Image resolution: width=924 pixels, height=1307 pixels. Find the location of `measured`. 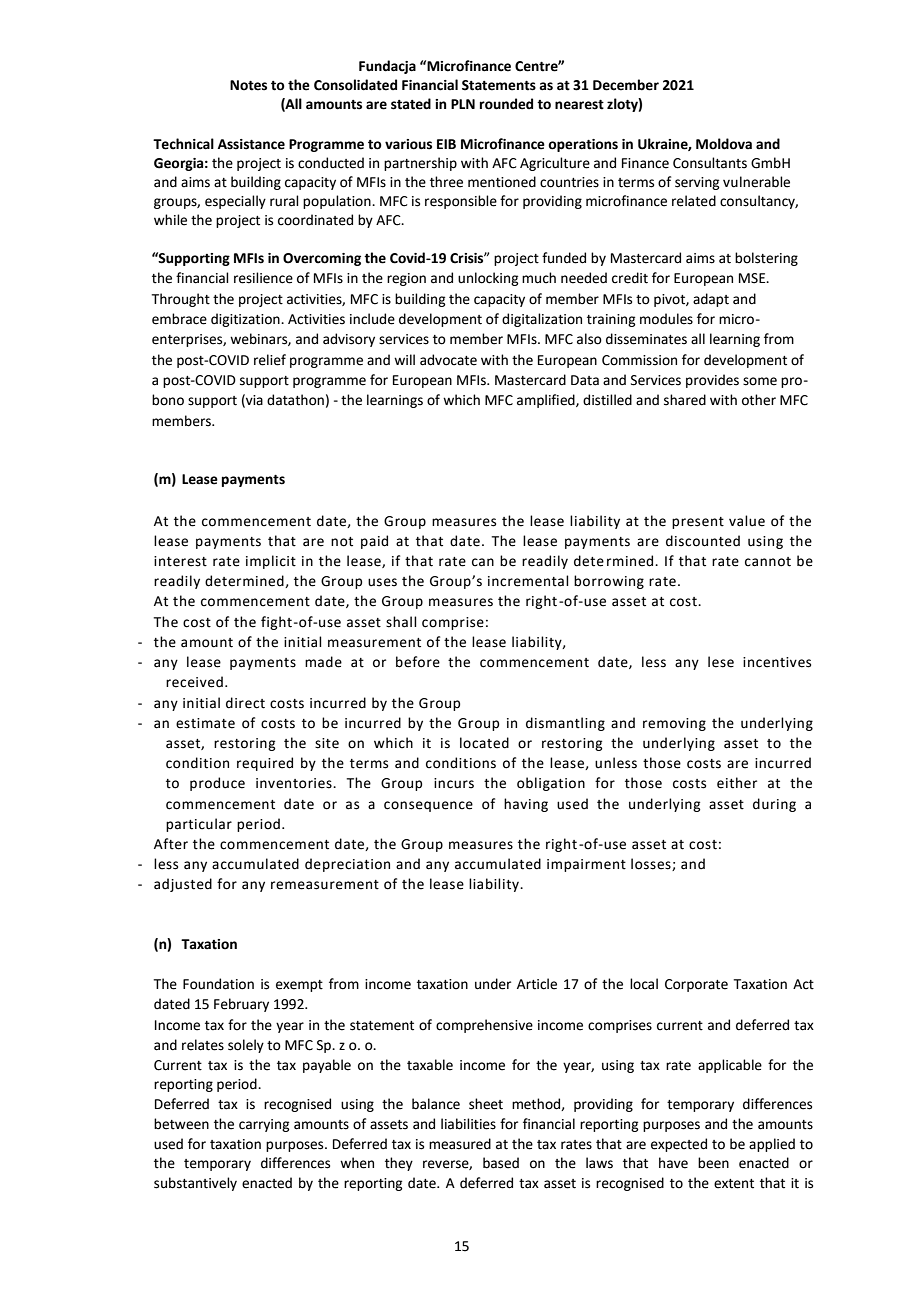

measured is located at coordinates (460, 1144).
